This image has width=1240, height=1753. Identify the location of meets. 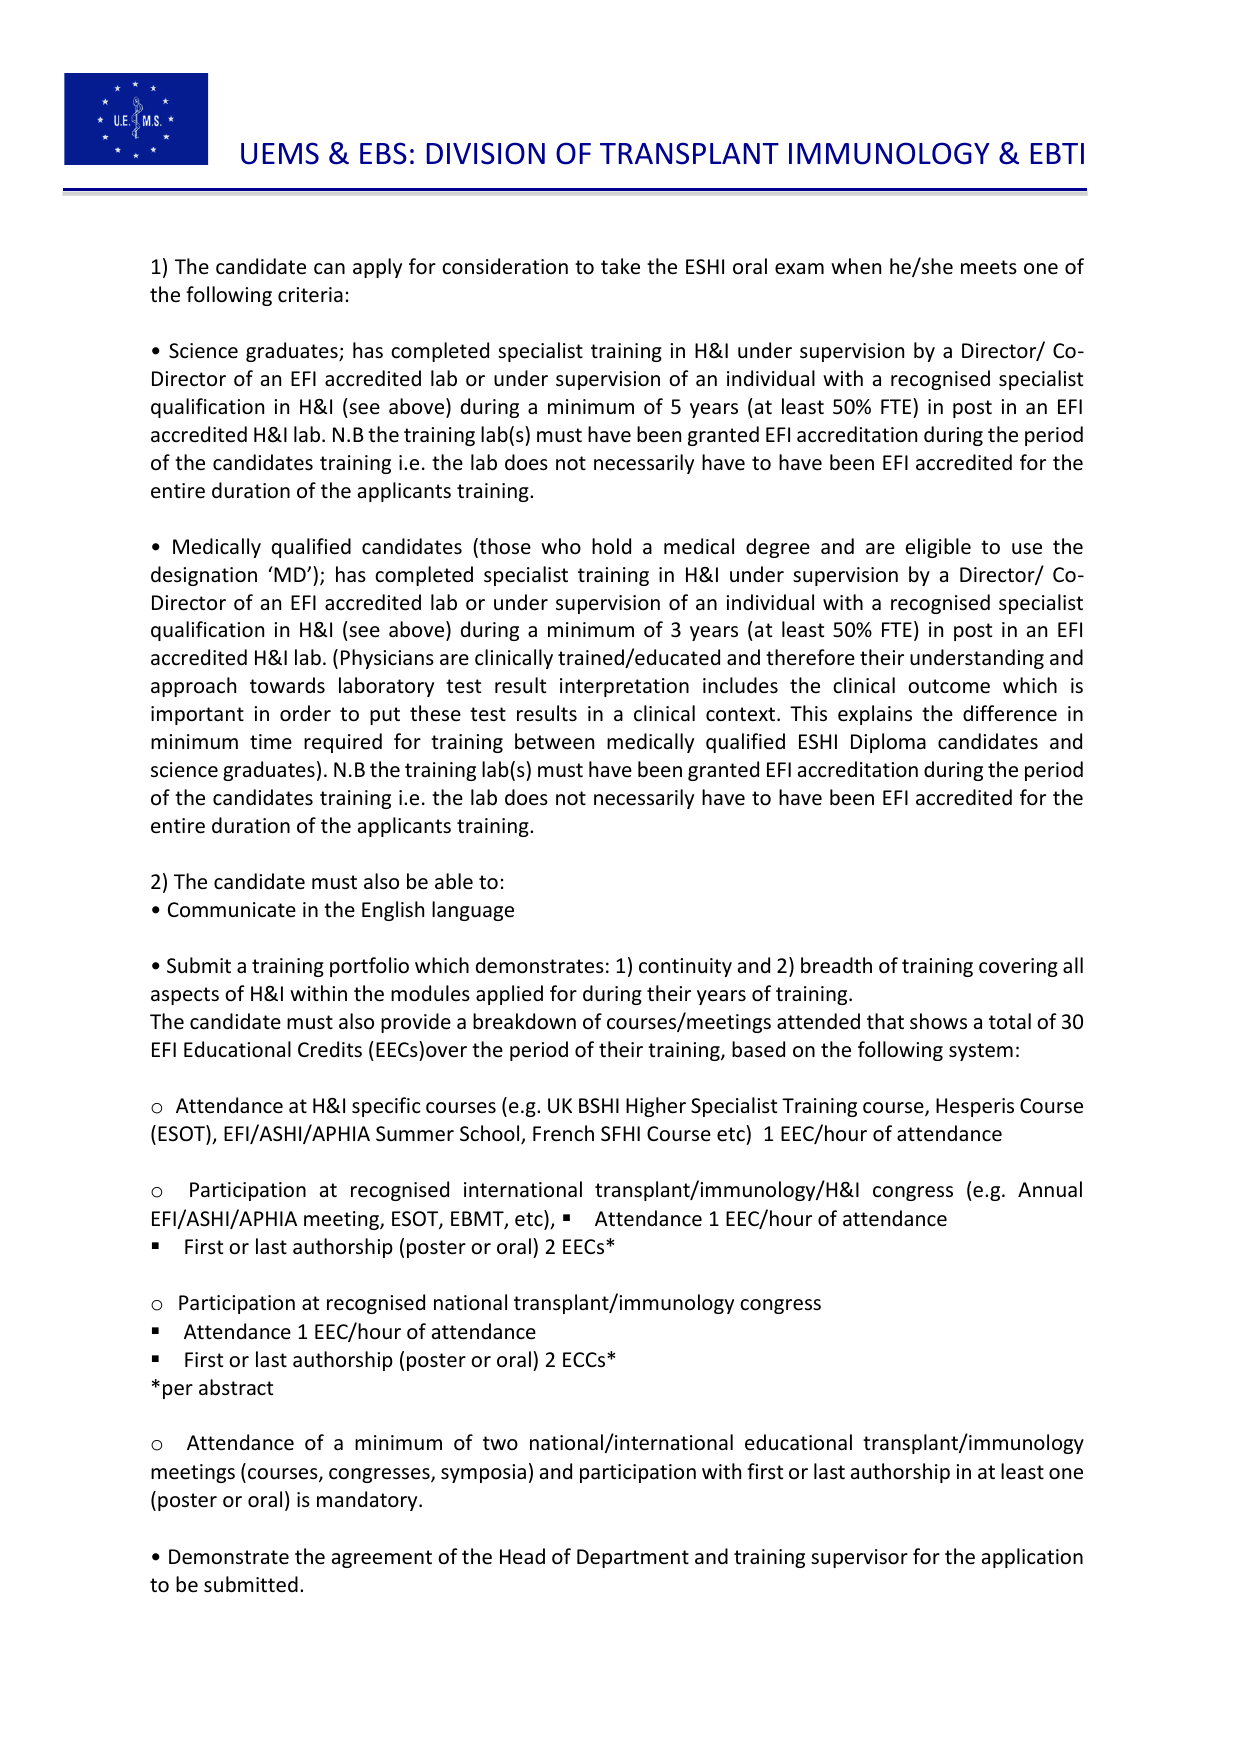
(989, 267).
